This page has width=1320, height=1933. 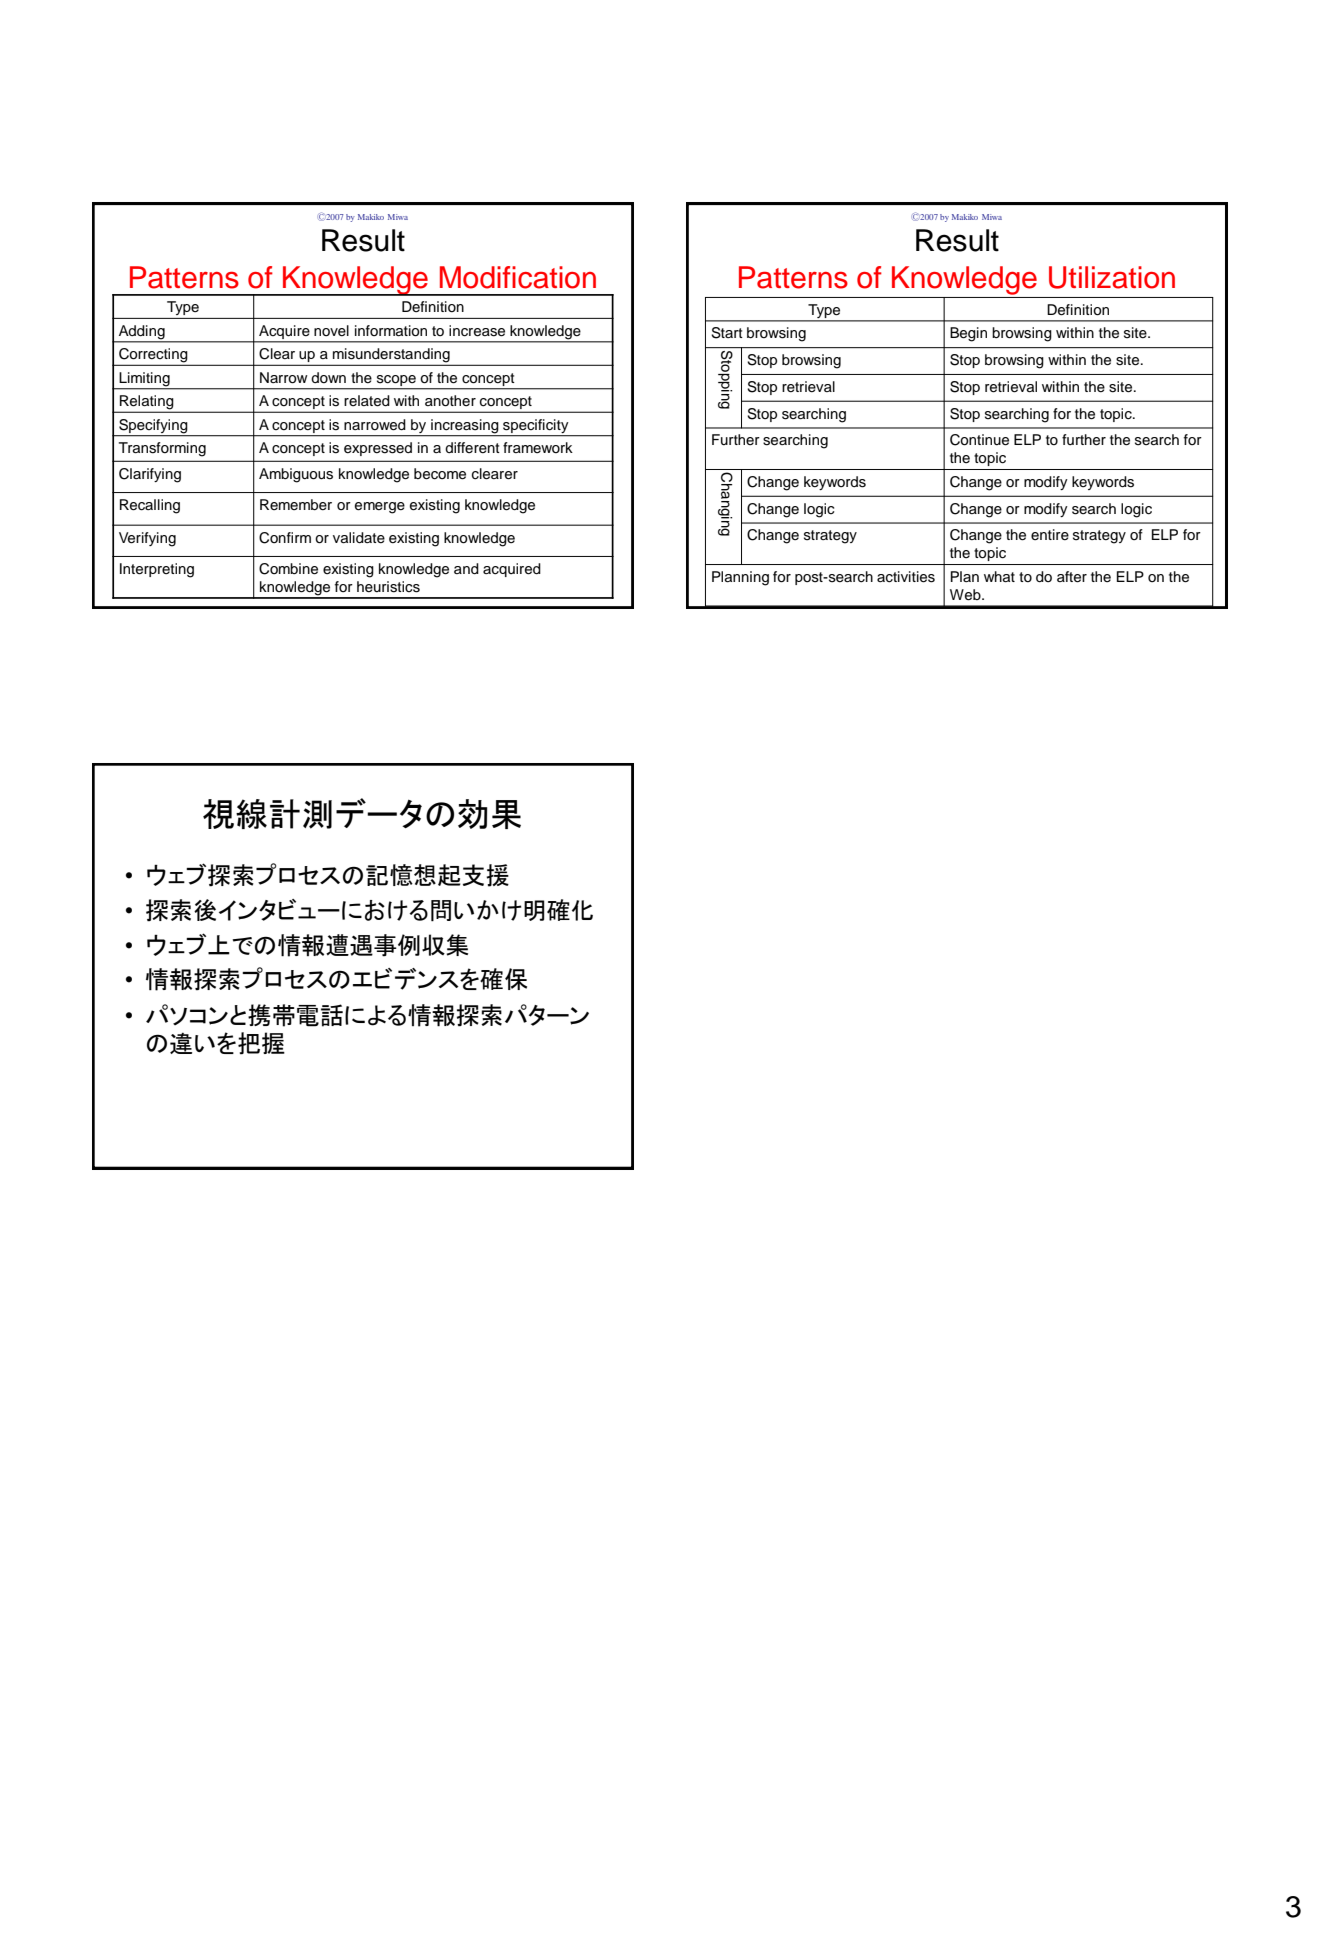 What do you see at coordinates (979, 440) in the page?
I see `Continue` at bounding box center [979, 440].
